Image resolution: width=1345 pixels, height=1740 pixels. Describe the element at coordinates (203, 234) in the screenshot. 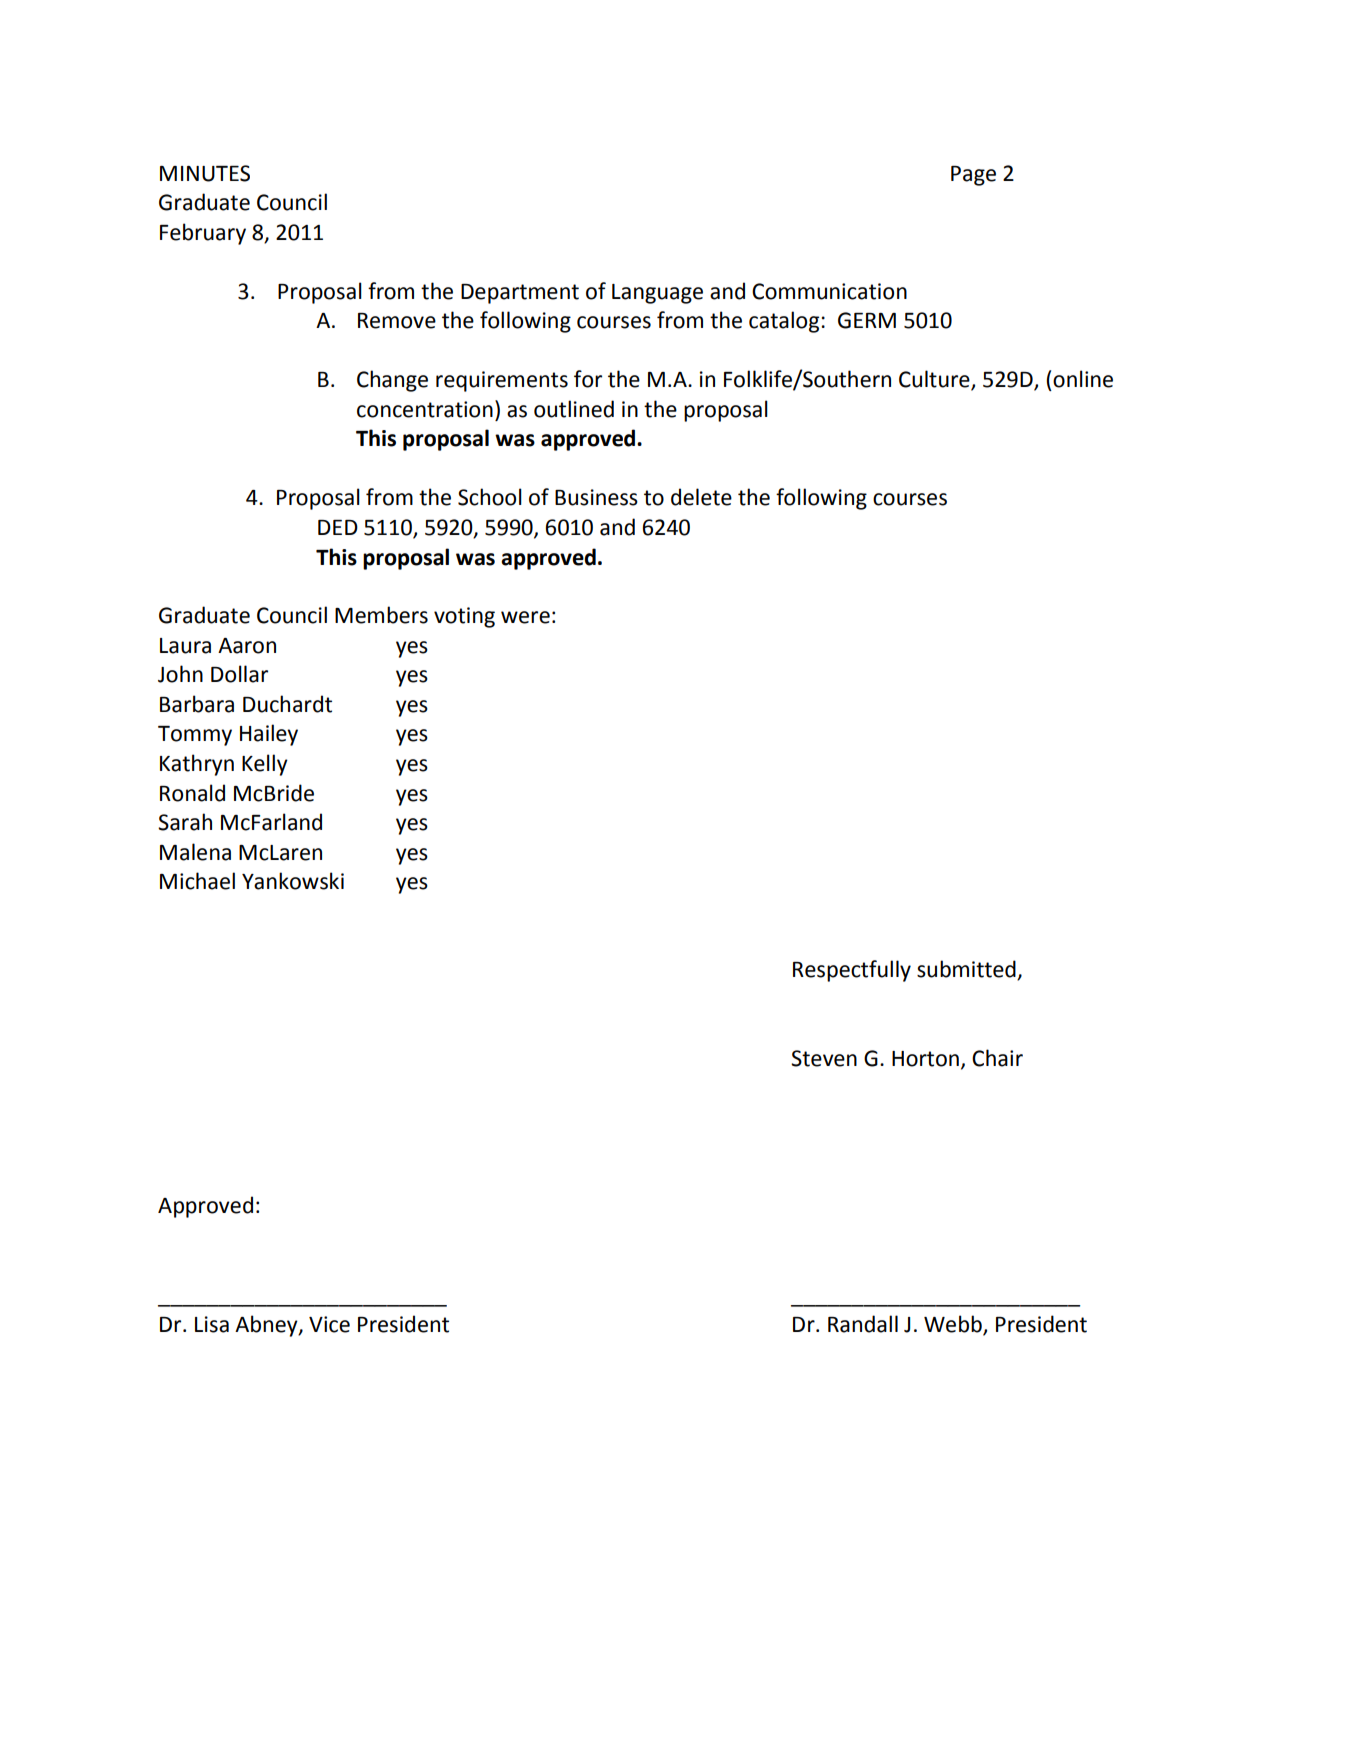

I see `February` at that location.
